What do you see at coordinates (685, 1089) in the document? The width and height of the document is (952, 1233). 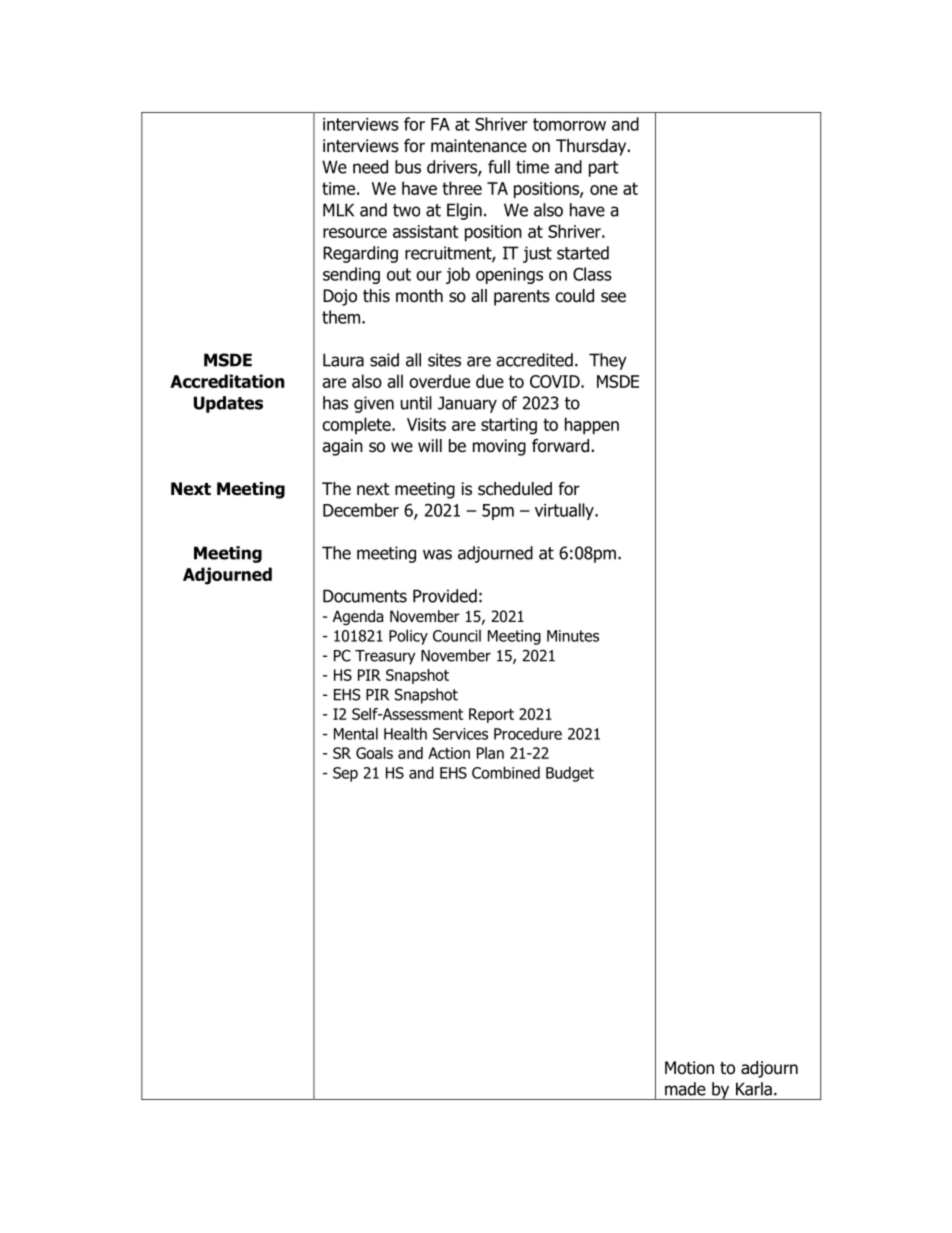 I see `made` at bounding box center [685, 1089].
